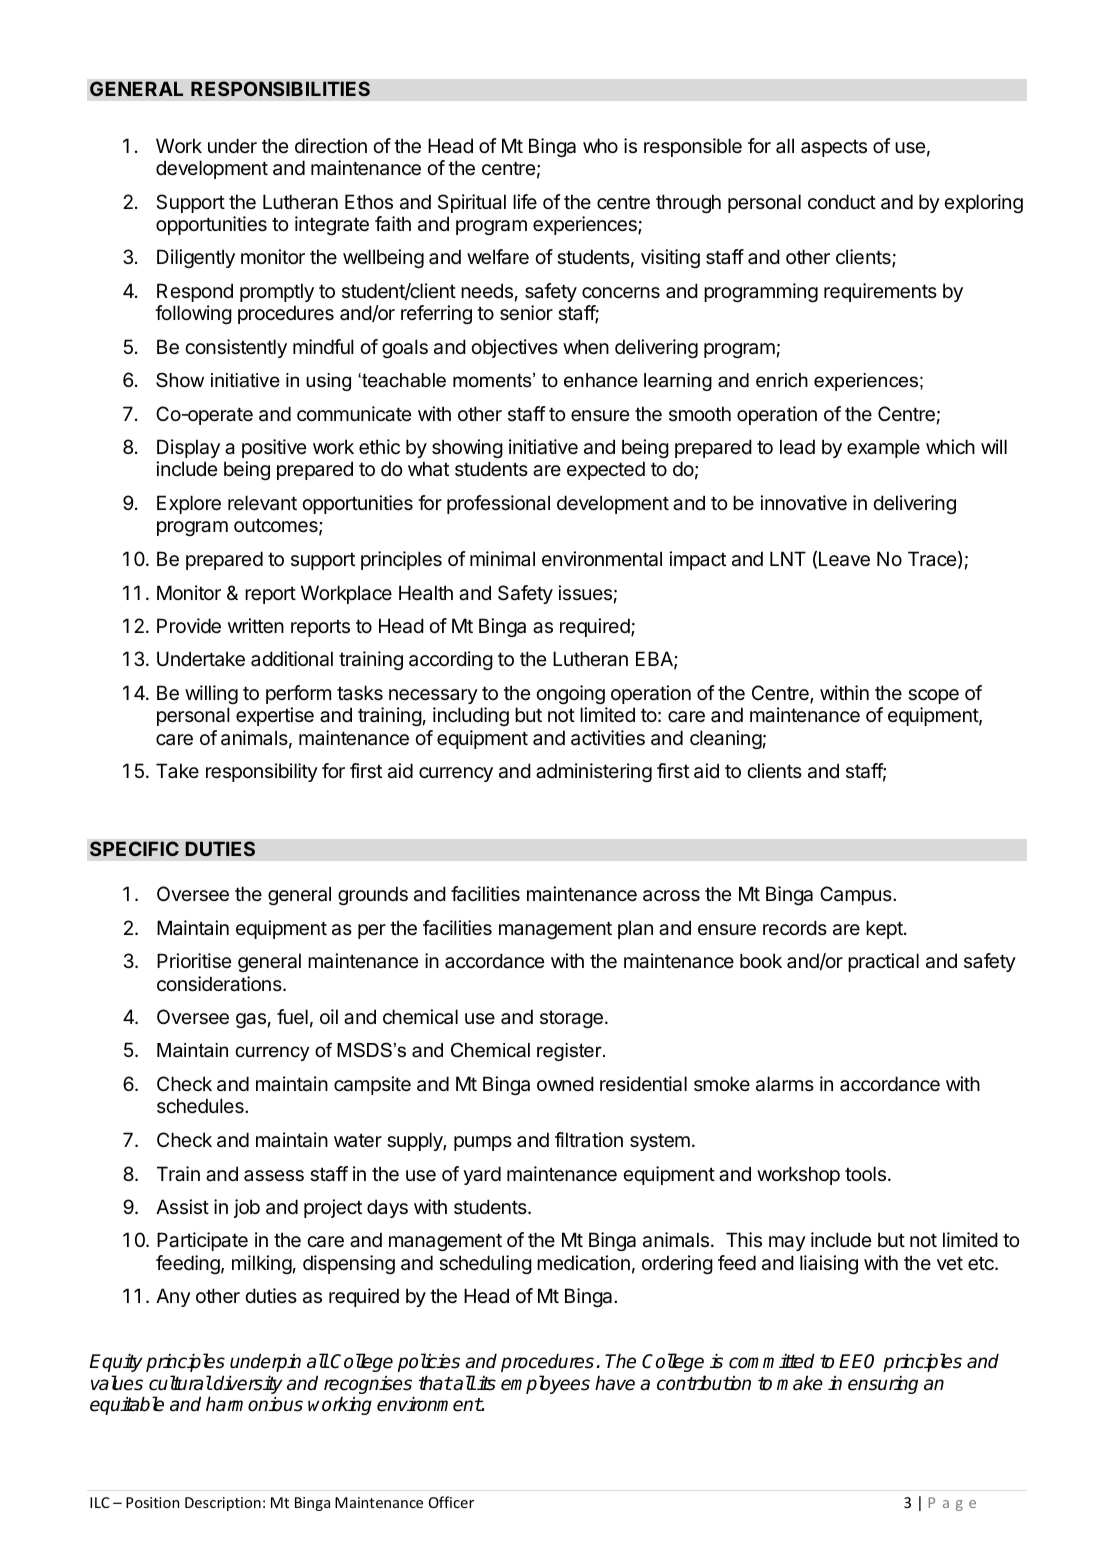  I want to click on Description, so click(223, 1504).
